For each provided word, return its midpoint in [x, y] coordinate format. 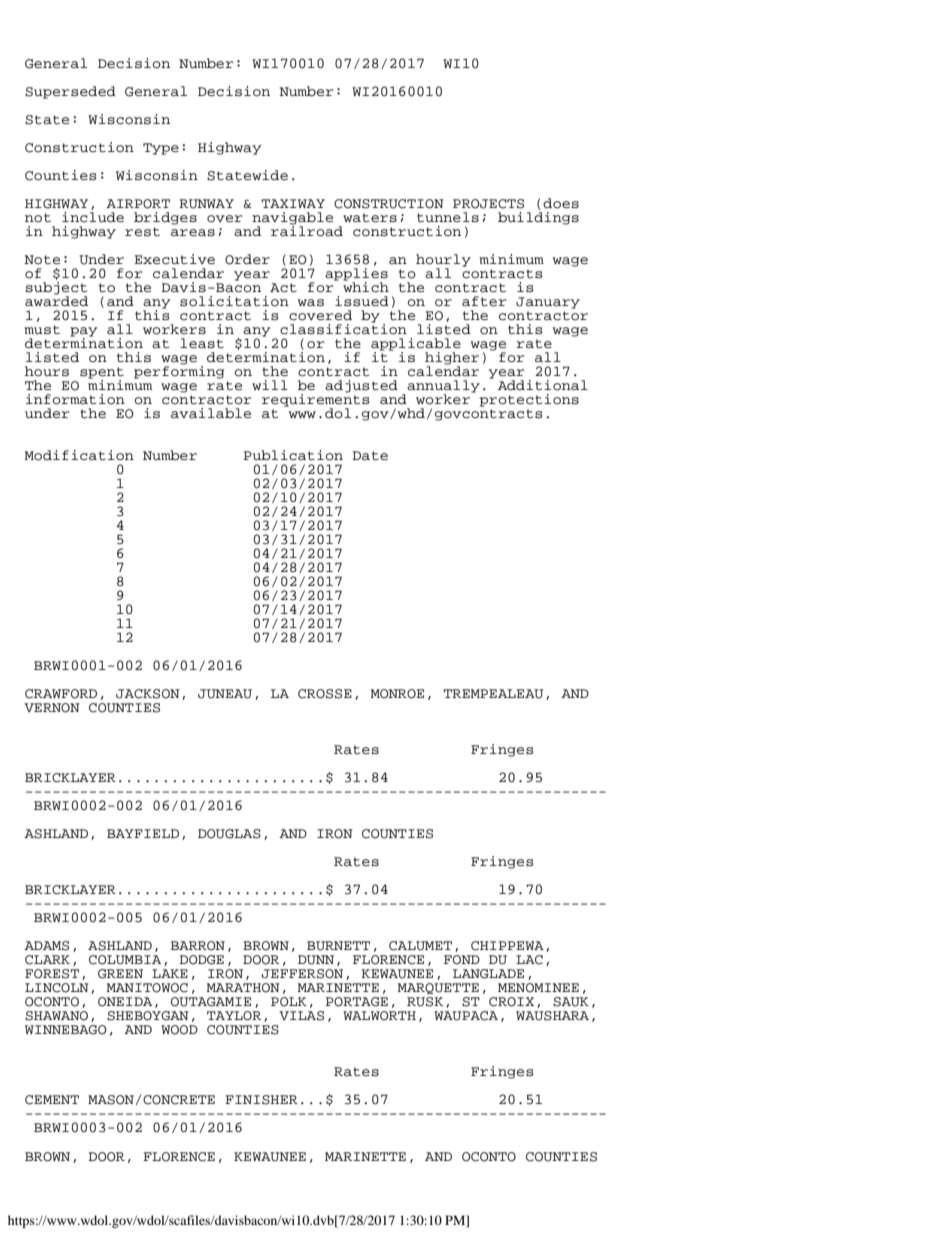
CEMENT [52, 1100]
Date [370, 456]
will [270, 385]
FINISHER [261, 1100]
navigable [292, 219]
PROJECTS [488, 204]
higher [452, 359]
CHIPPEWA [507, 946]
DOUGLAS [229, 834]
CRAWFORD [61, 694]
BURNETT [338, 946]
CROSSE [325, 694]
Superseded [70, 92]
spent [102, 374]
